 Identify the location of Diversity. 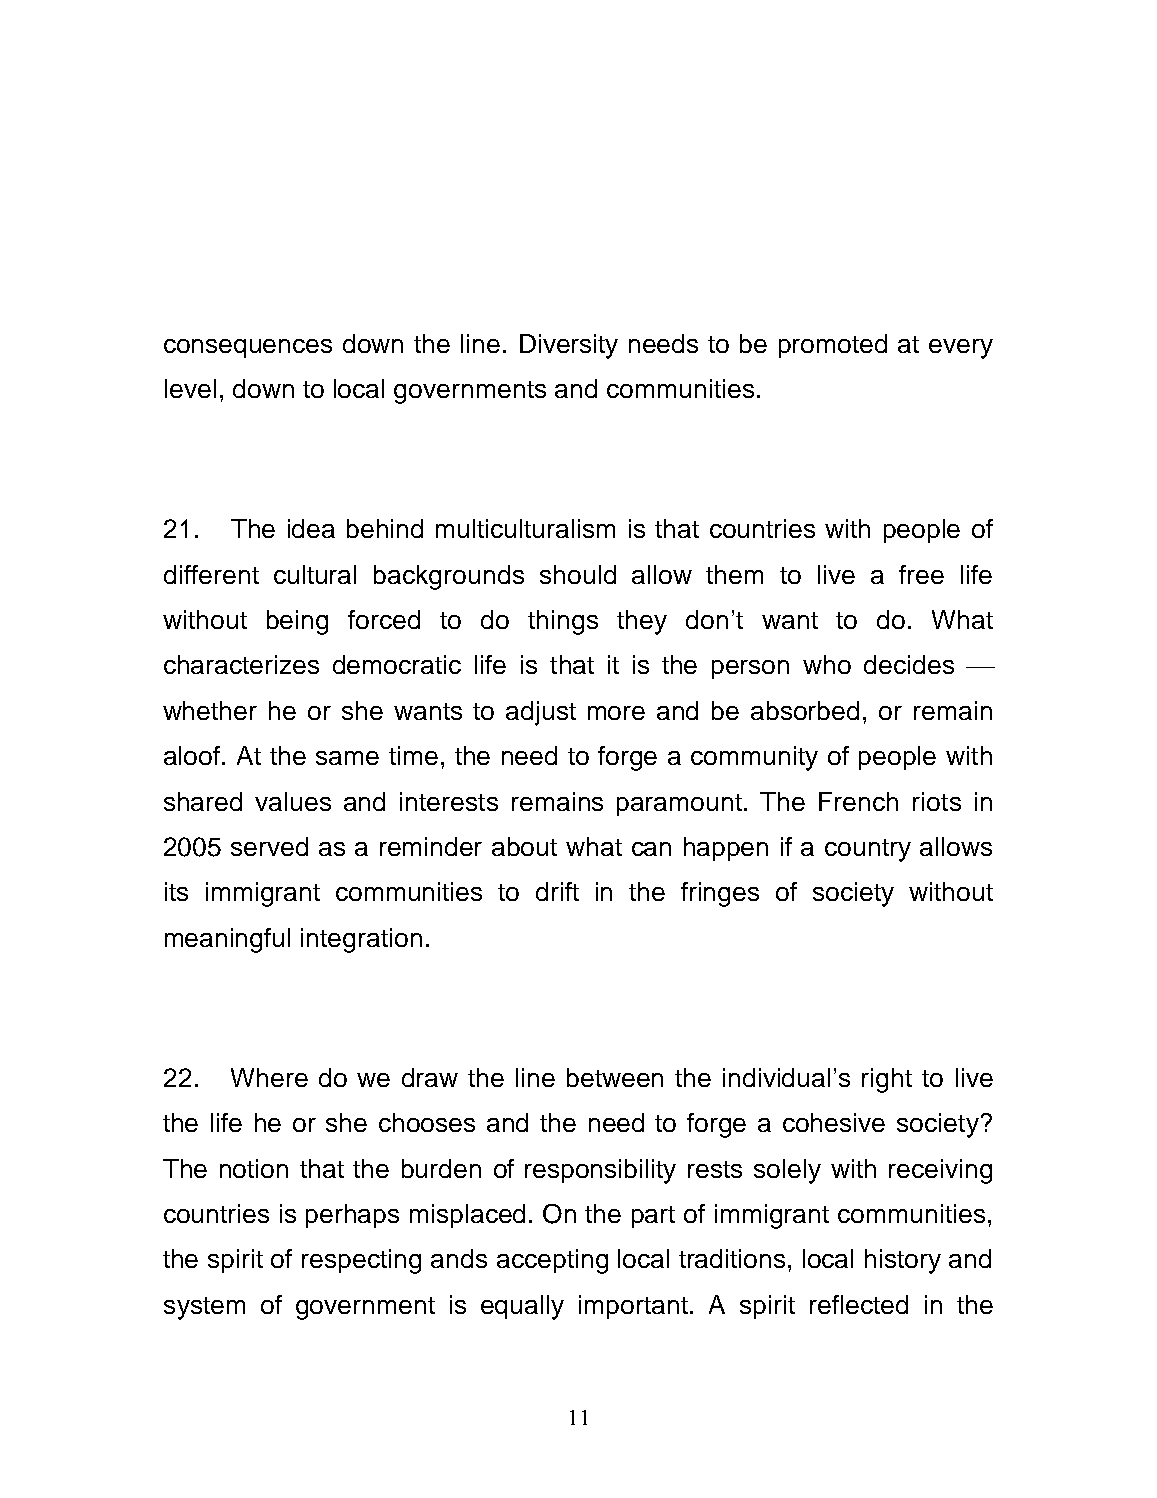
(569, 346).
